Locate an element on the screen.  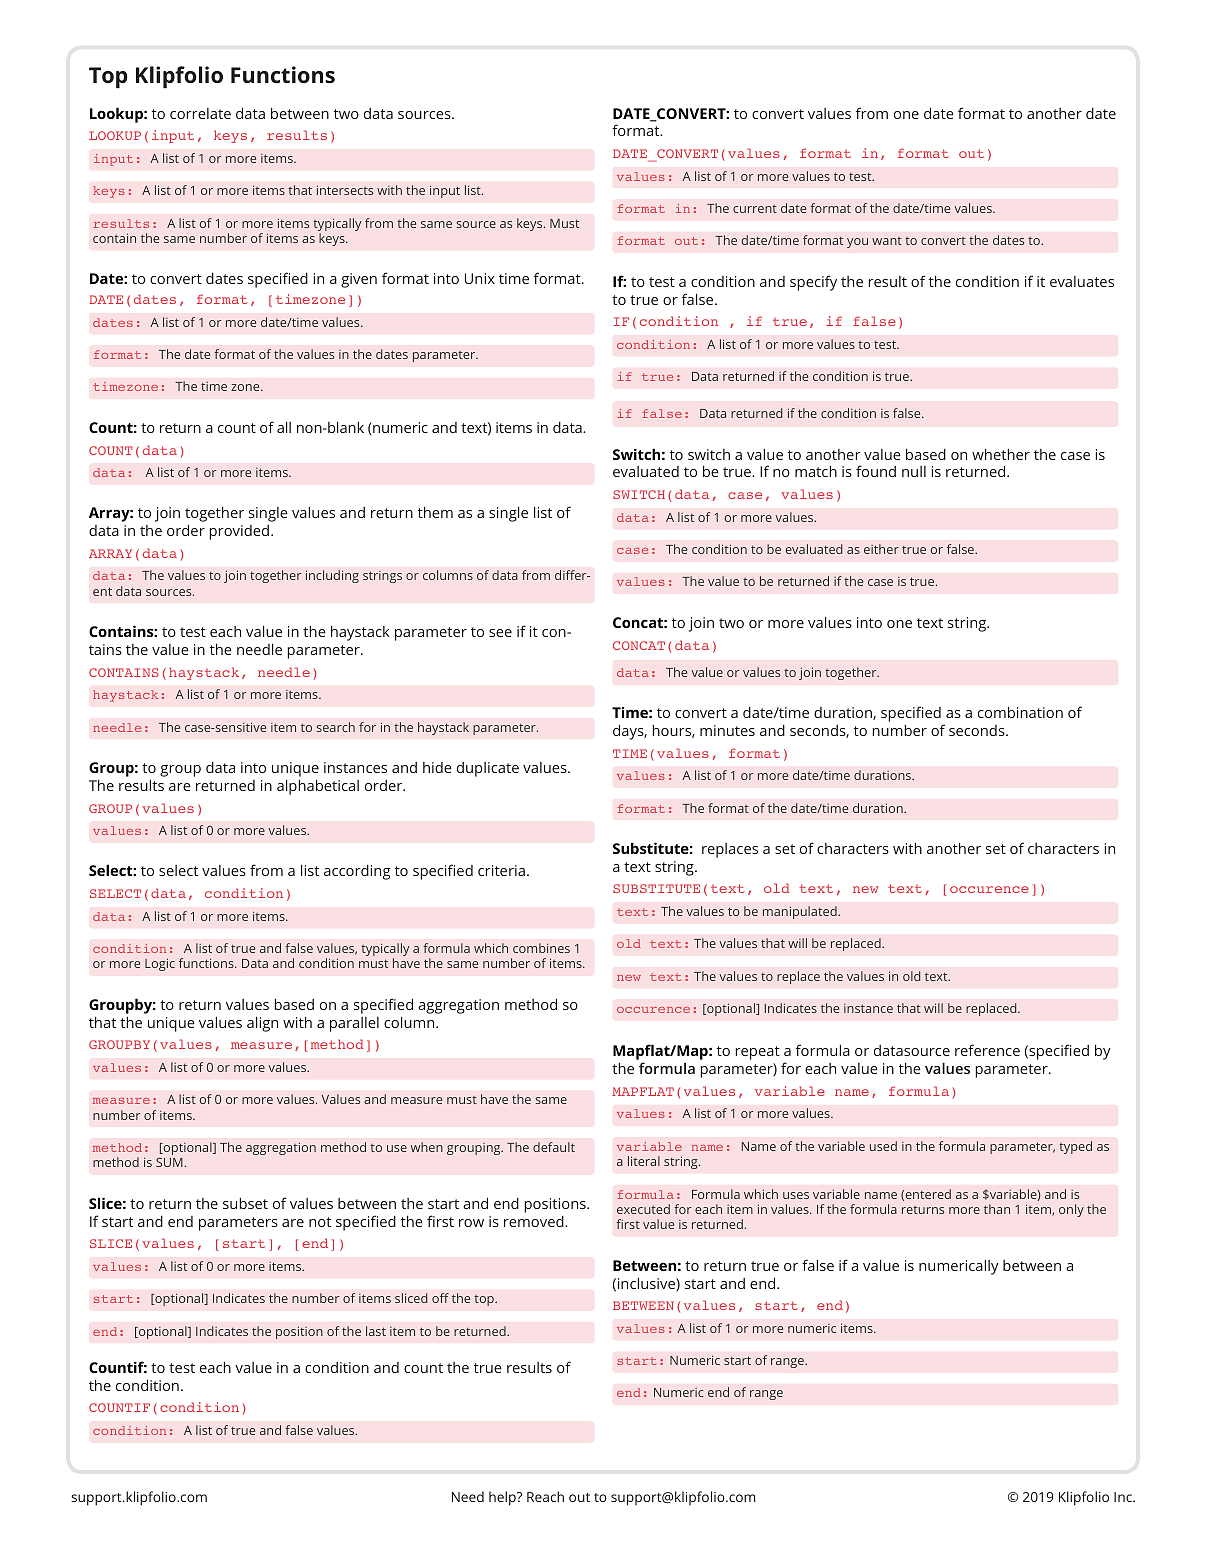
help is located at coordinates (503, 1498).
